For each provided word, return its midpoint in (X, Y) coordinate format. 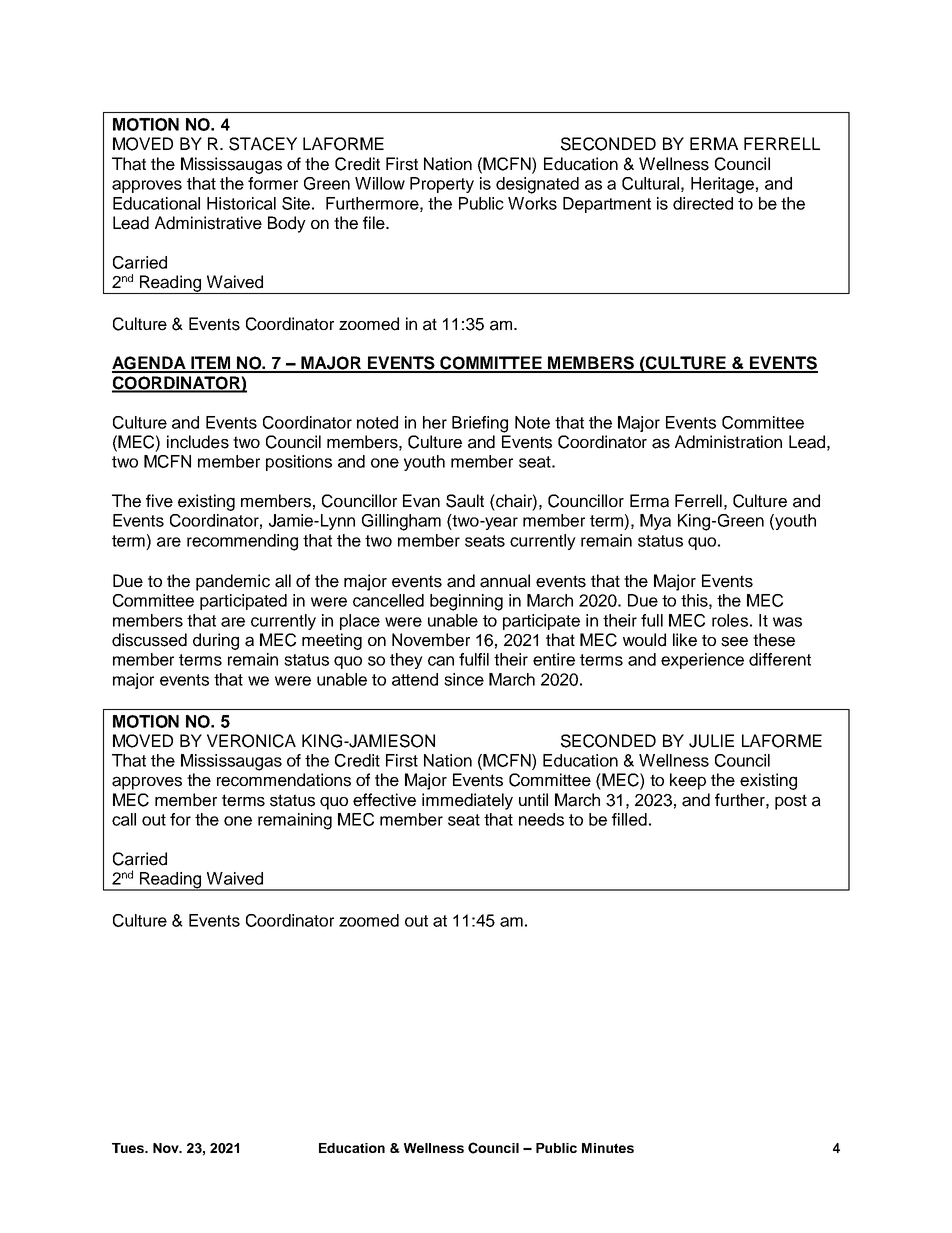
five (159, 501)
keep (688, 781)
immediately (467, 801)
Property (442, 185)
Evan (421, 501)
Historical (241, 203)
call (124, 819)
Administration (728, 442)
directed (703, 203)
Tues (129, 1148)
